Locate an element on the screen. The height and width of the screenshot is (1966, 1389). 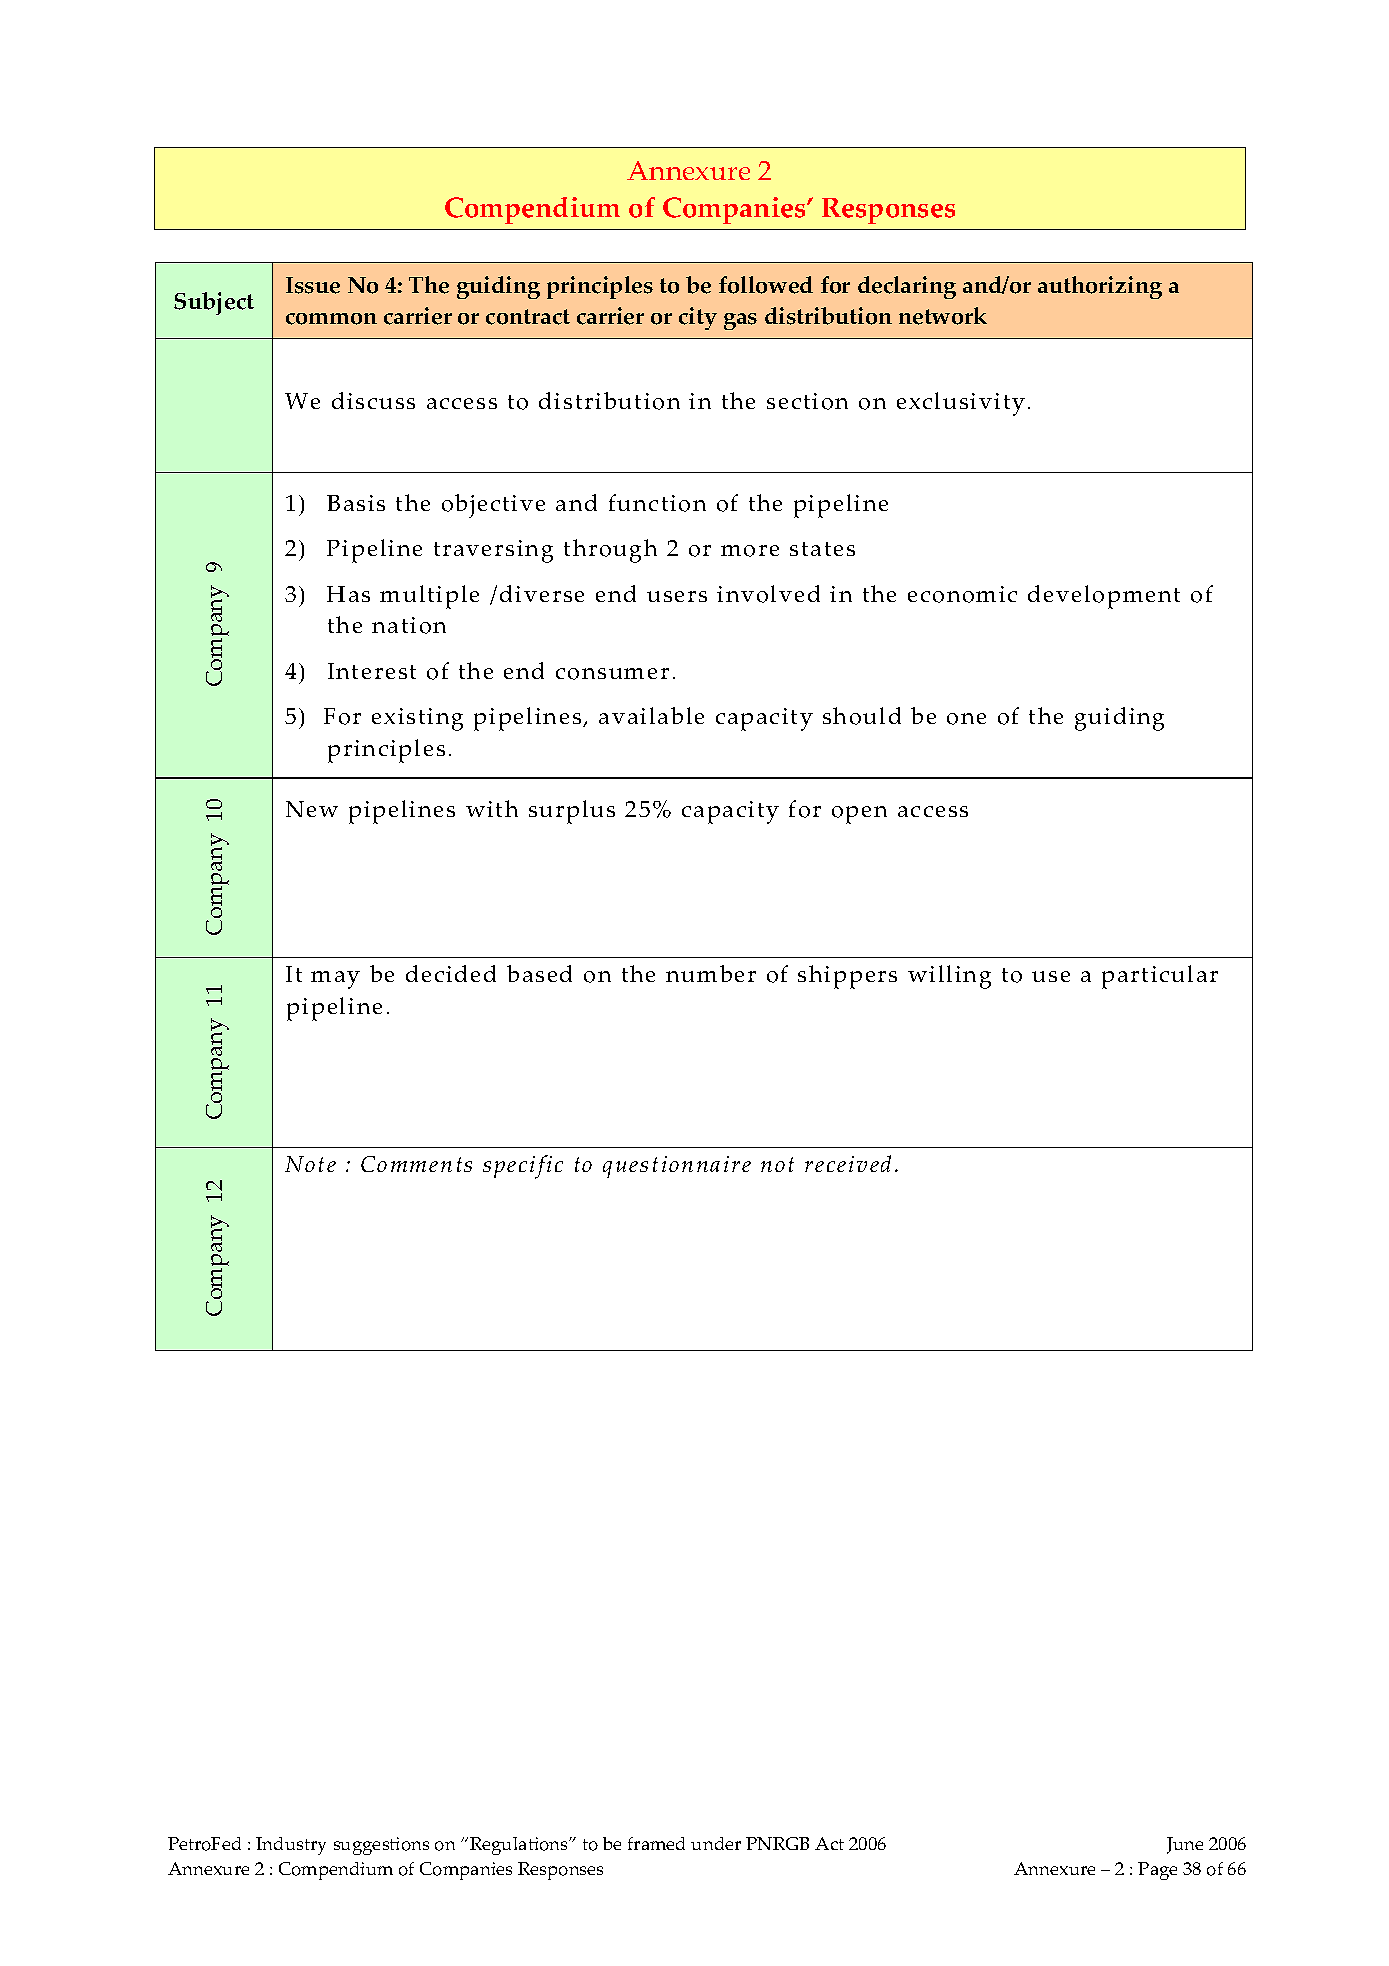
one is located at coordinates (966, 719).
